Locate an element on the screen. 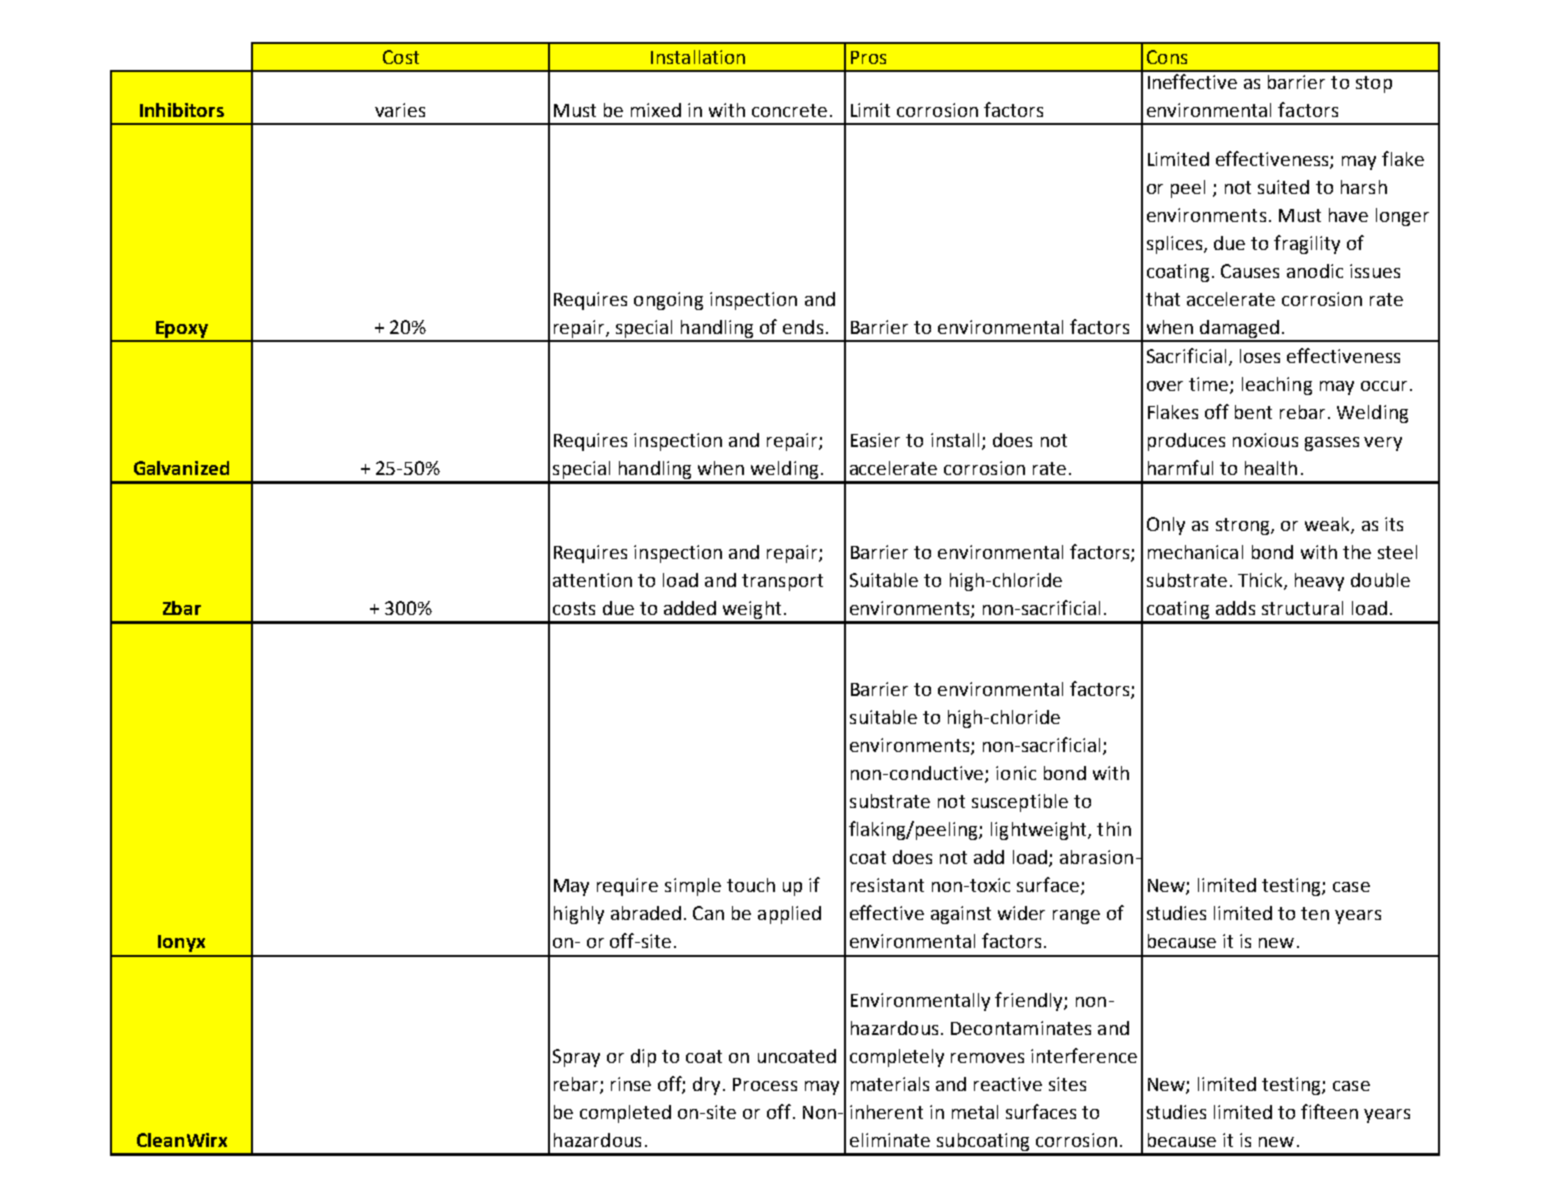 This screenshot has height=1200, width=1552. attention is located at coordinates (592, 580).
